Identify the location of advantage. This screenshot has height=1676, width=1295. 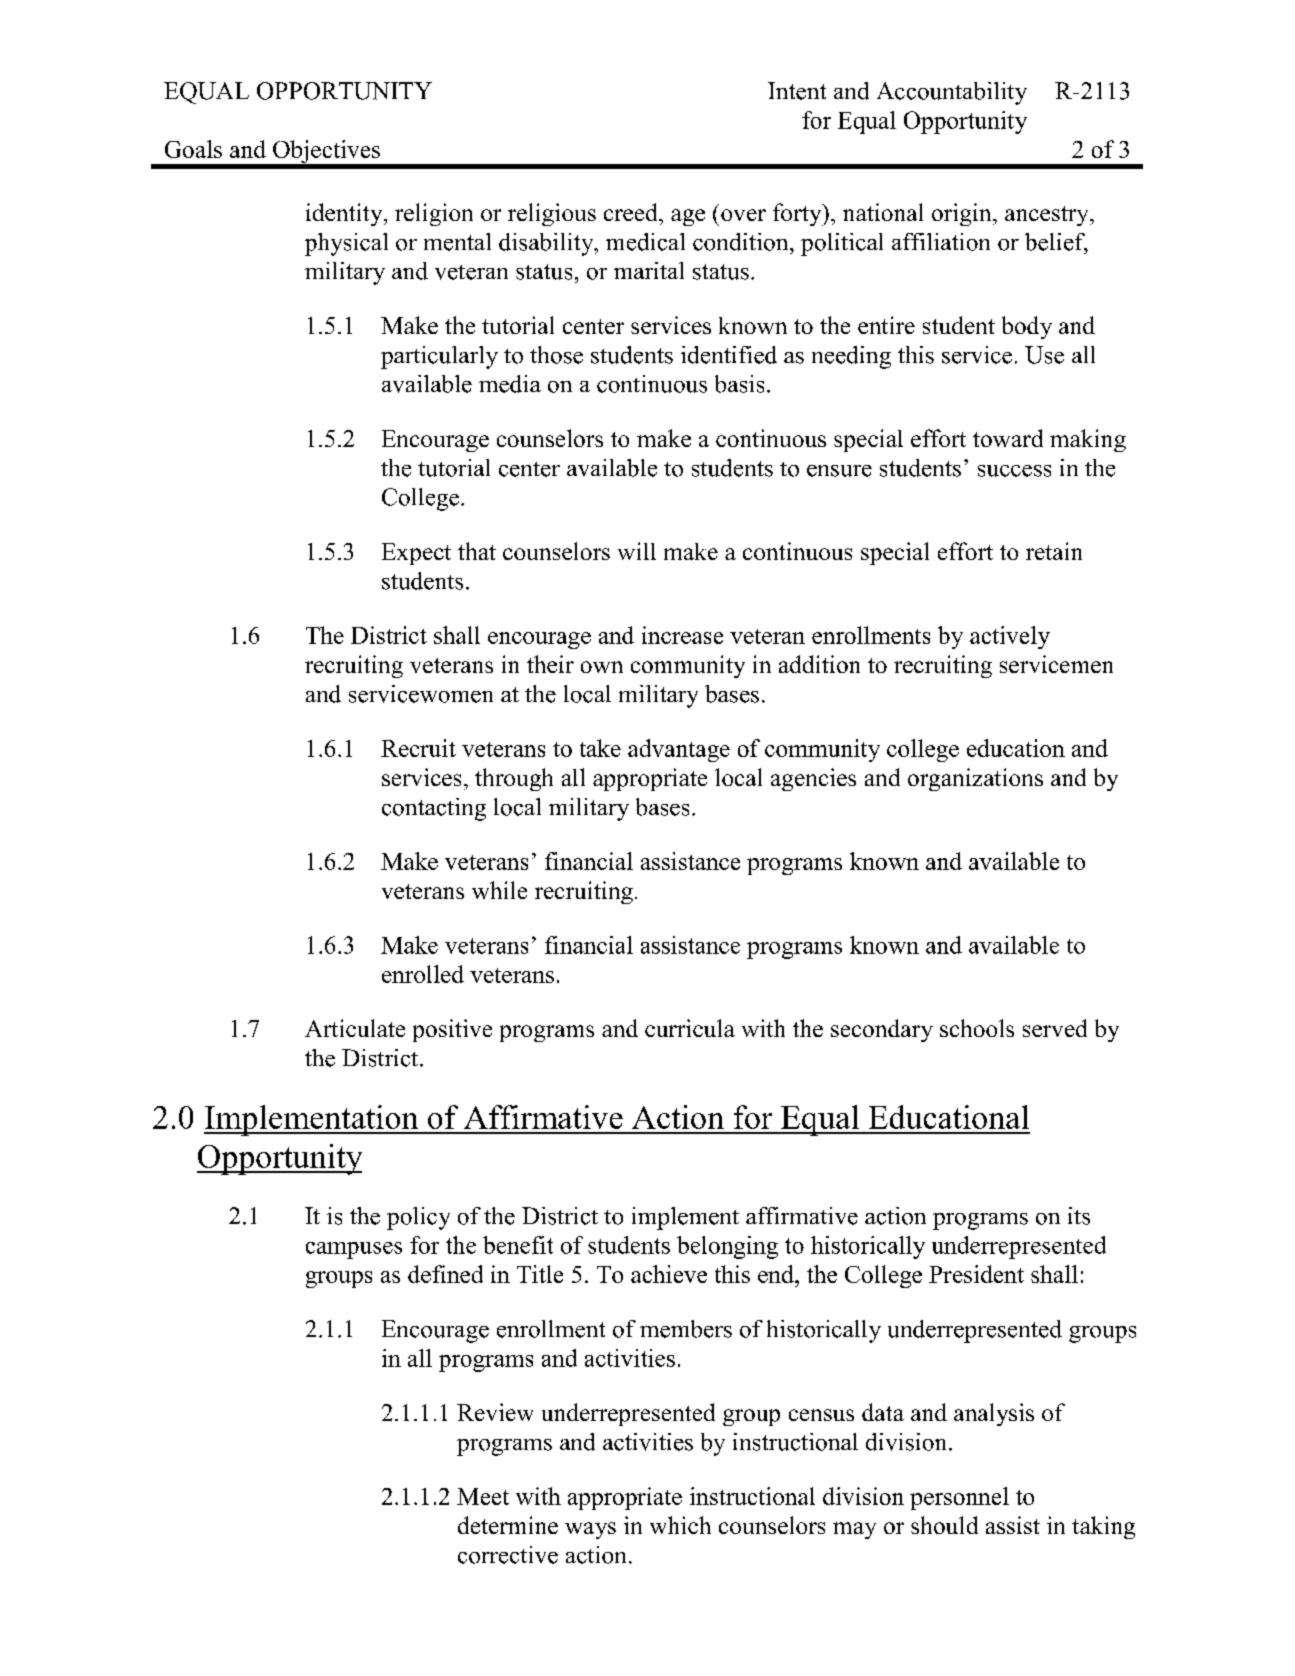
(679, 750).
